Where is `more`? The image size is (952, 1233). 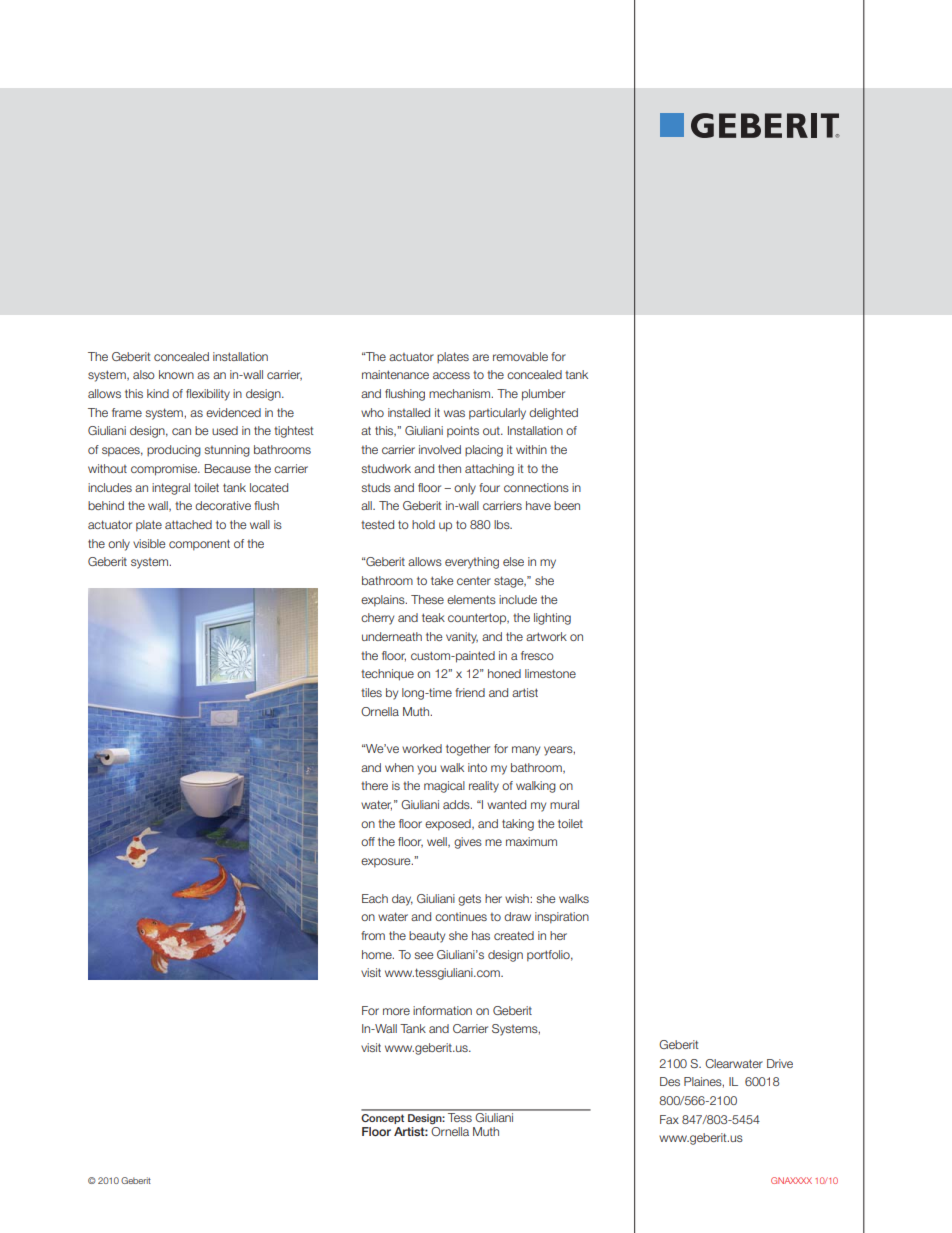
more is located at coordinates (396, 1011).
